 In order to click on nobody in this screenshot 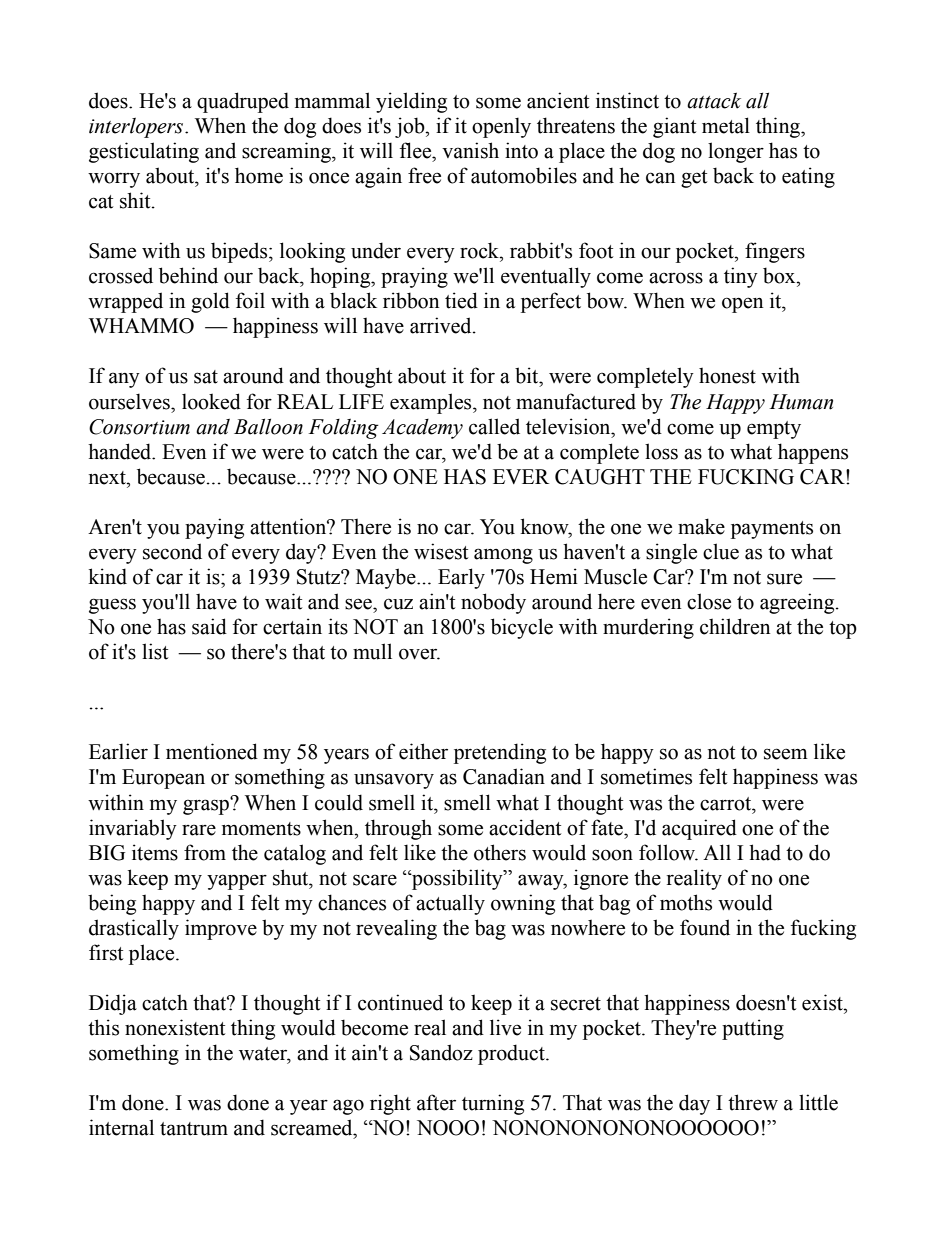, I will do `click(493, 603)`.
